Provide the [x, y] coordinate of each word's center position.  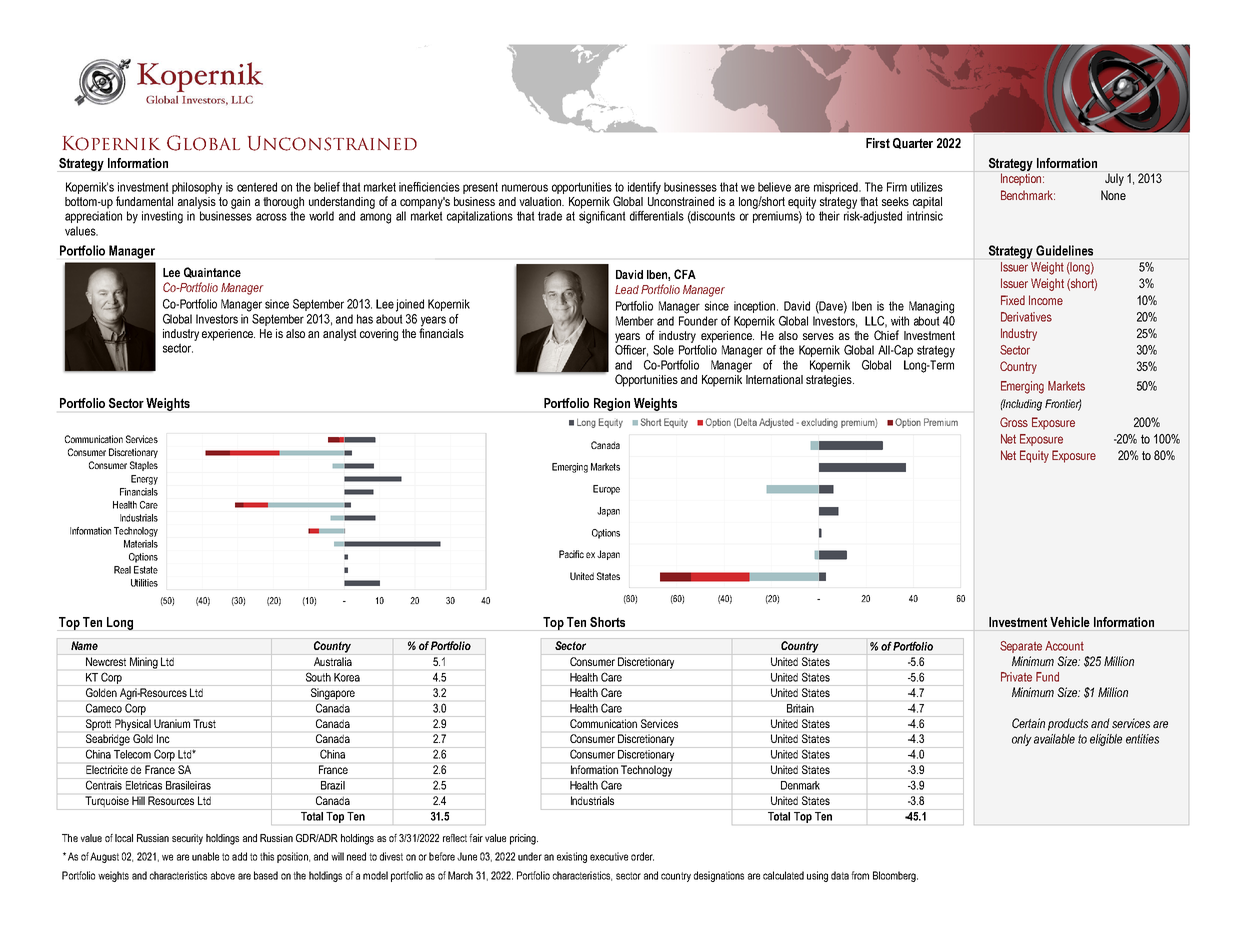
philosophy [197, 188]
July [1114, 179]
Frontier [1063, 405]
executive [609, 856]
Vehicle [1070, 622]
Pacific [571, 554]
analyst [340, 335]
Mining [144, 663]
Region [612, 404]
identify [644, 188]
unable [205, 856]
